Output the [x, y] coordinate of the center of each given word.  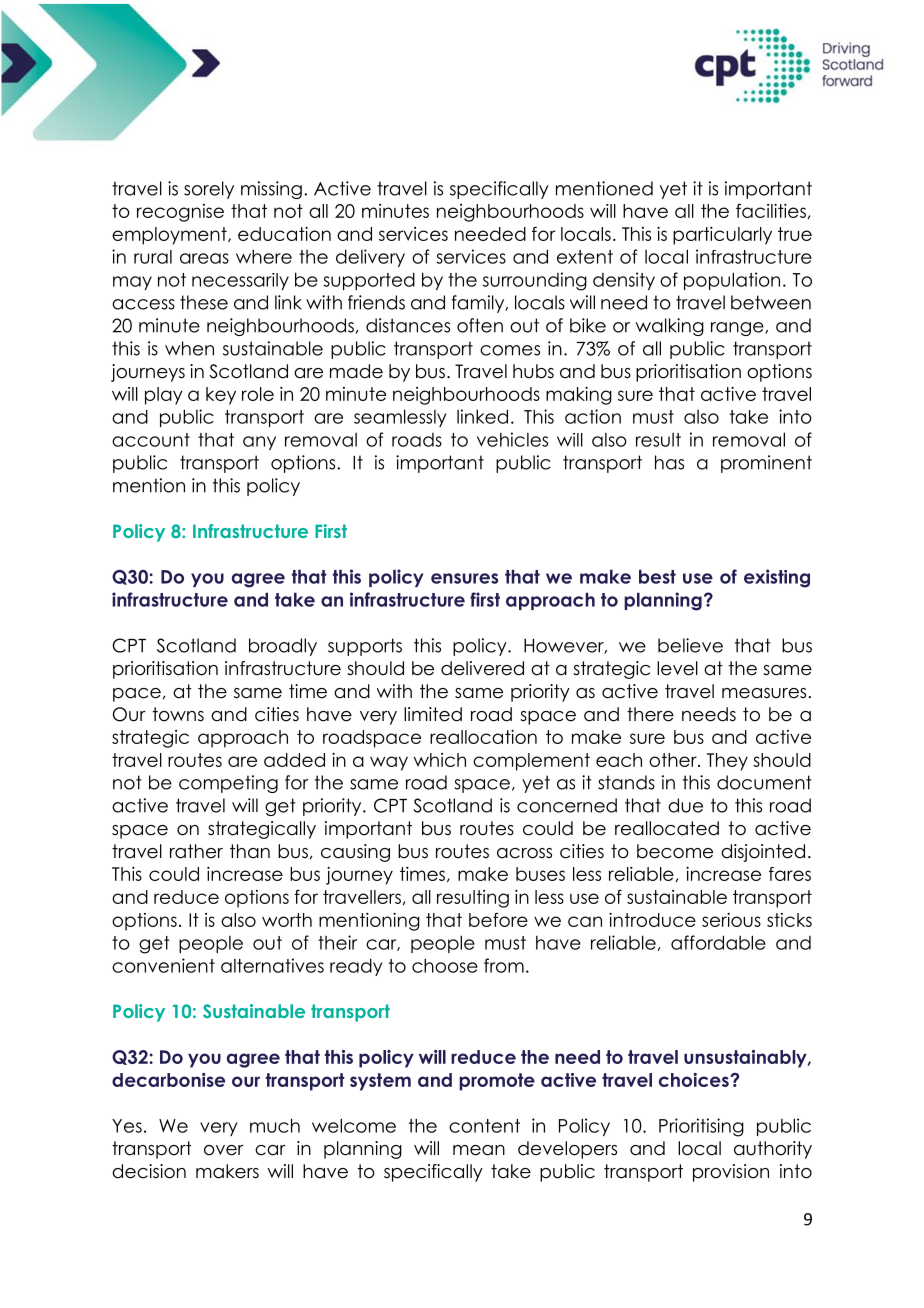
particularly [722, 236]
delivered [482, 668]
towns [178, 714]
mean [479, 1150]
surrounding [535, 281]
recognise [180, 213]
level [677, 668]
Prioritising [701, 1127]
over [224, 1150]
